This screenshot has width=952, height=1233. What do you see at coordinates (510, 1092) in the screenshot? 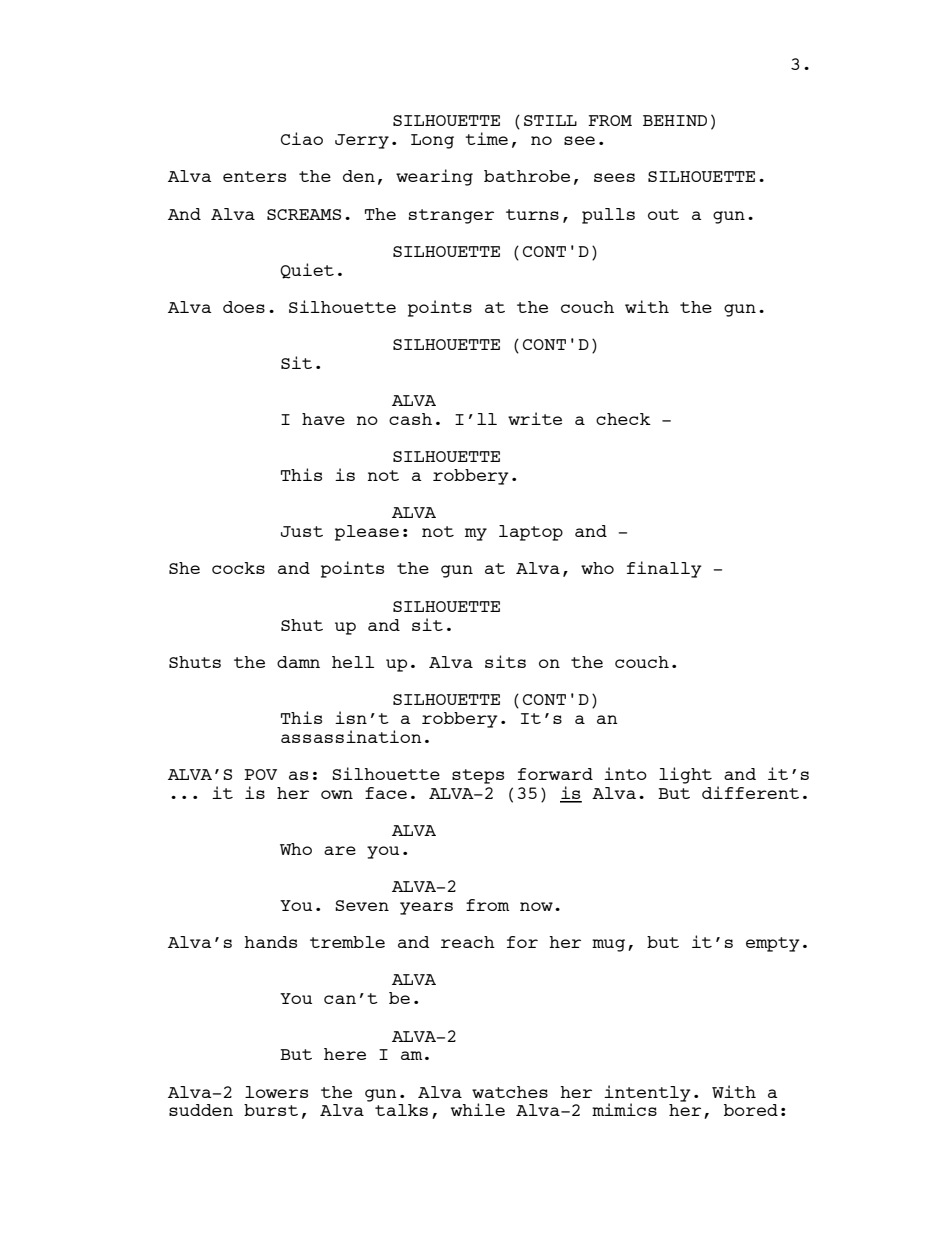
I see `watches` at bounding box center [510, 1092].
